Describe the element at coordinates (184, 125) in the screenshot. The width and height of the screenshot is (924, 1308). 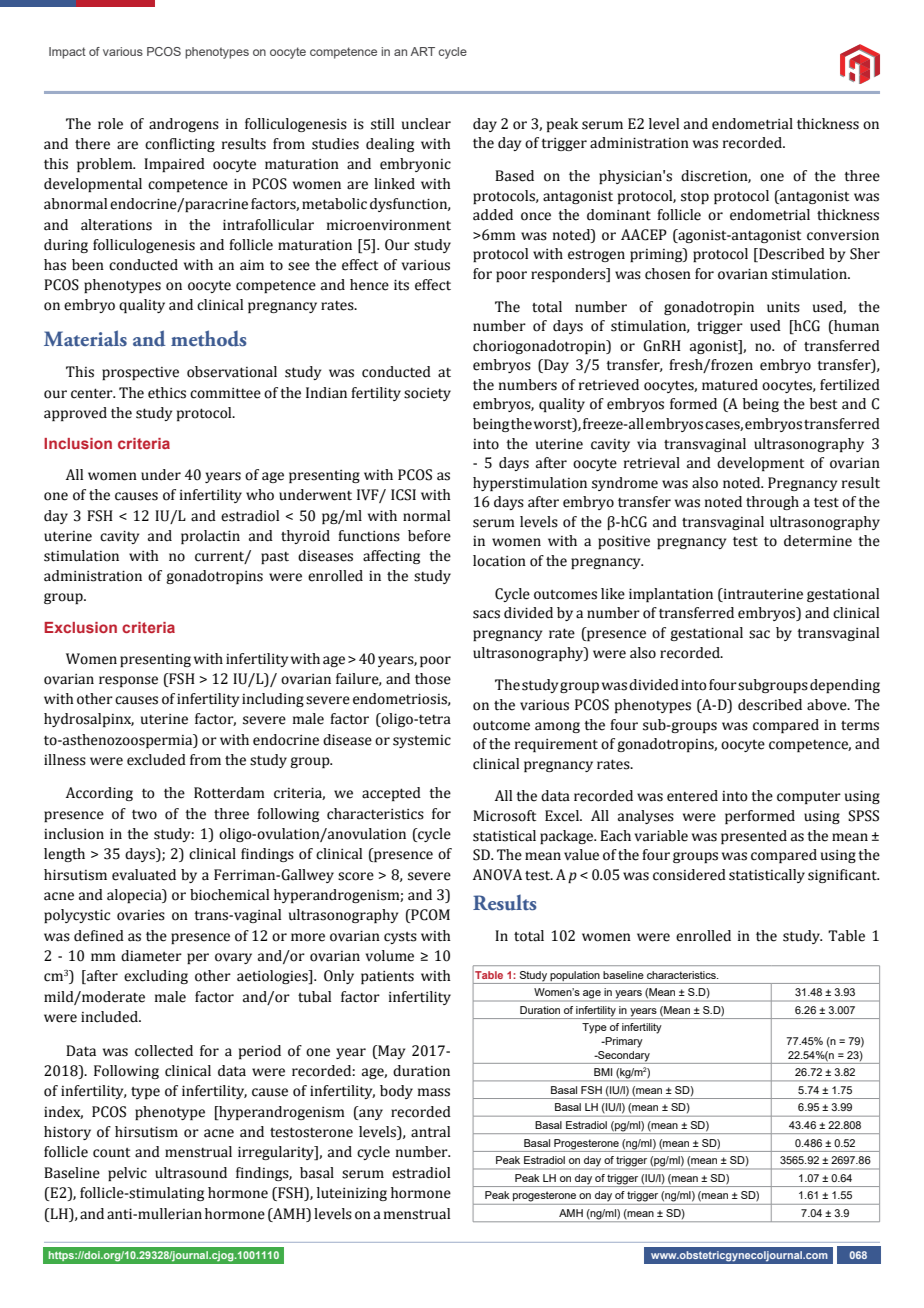
I see `androgens` at that location.
